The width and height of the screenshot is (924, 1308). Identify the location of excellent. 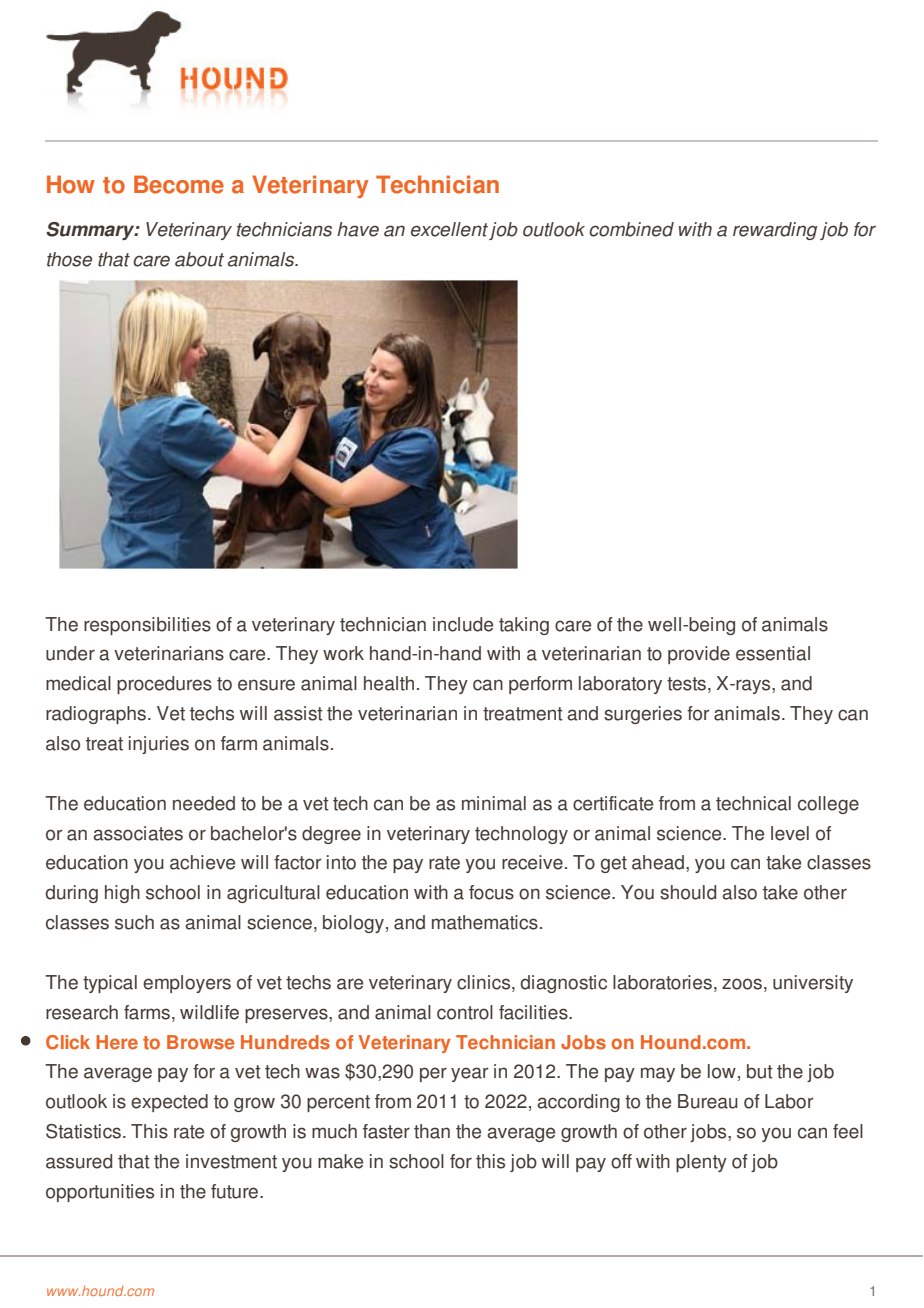
(449, 229).
